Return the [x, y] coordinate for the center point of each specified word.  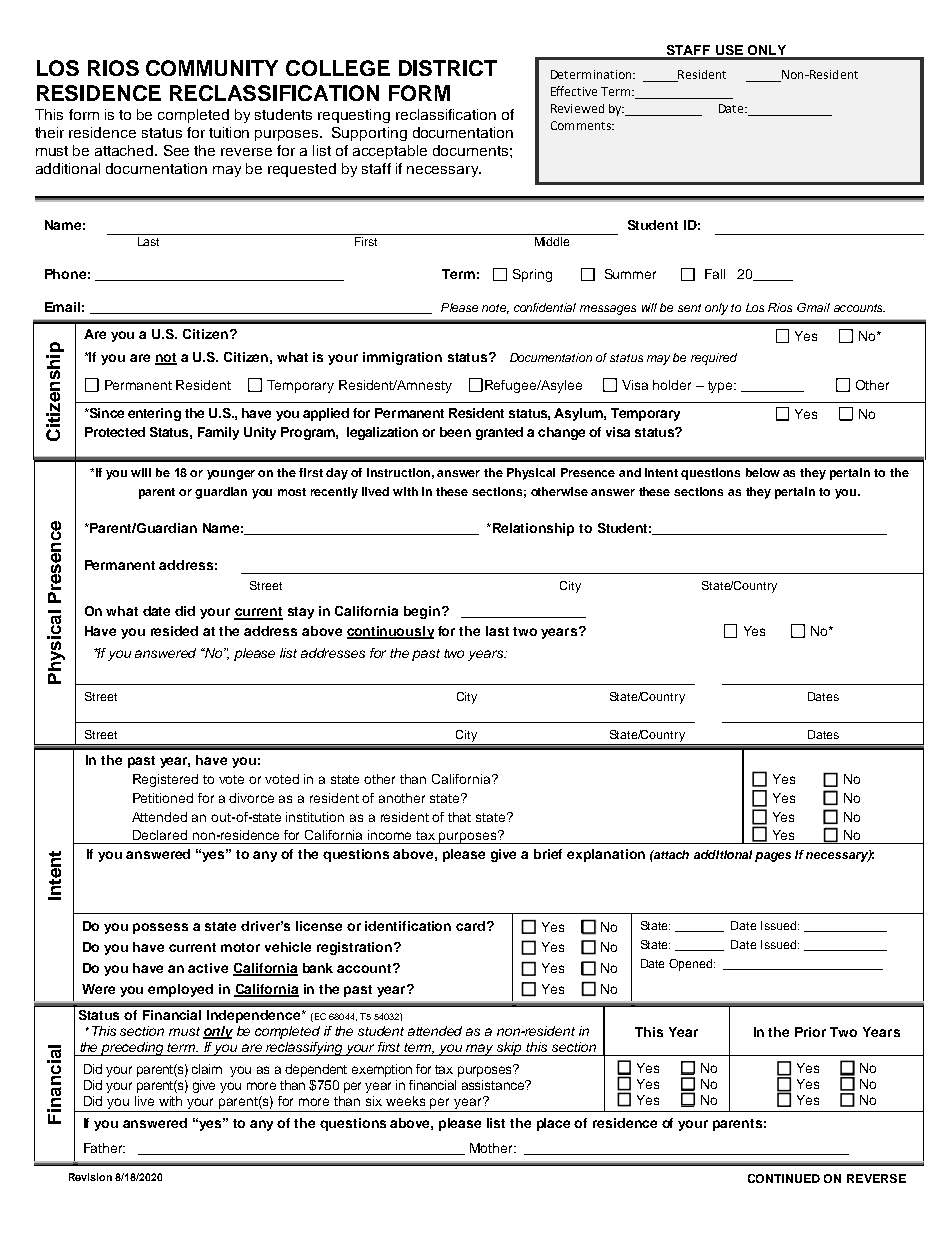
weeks [405, 1101]
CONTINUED [784, 1178]
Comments [582, 125]
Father [104, 1148]
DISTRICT [448, 68]
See [176, 150]
